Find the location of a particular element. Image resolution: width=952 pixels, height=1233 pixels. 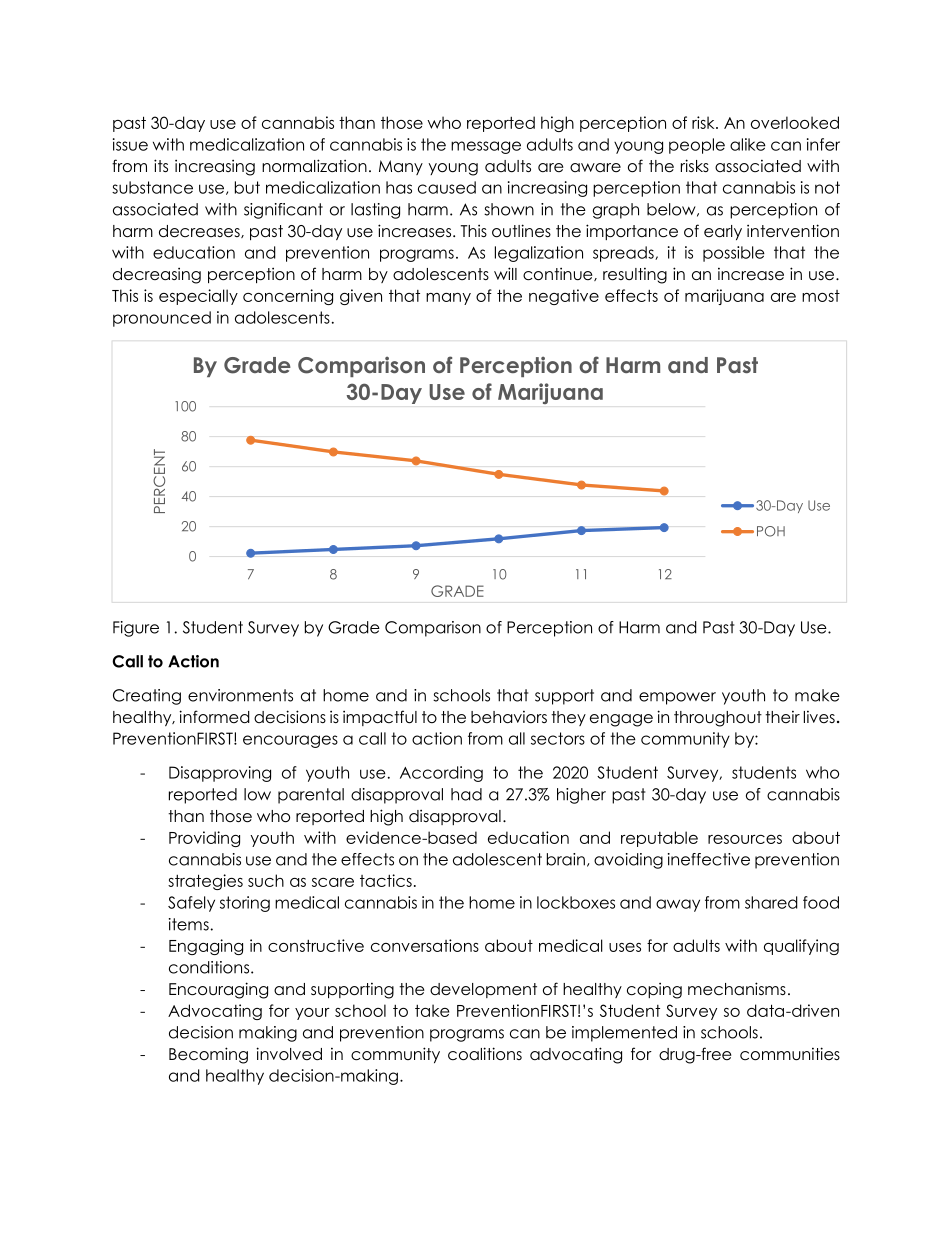

Becoming is located at coordinates (208, 1055).
